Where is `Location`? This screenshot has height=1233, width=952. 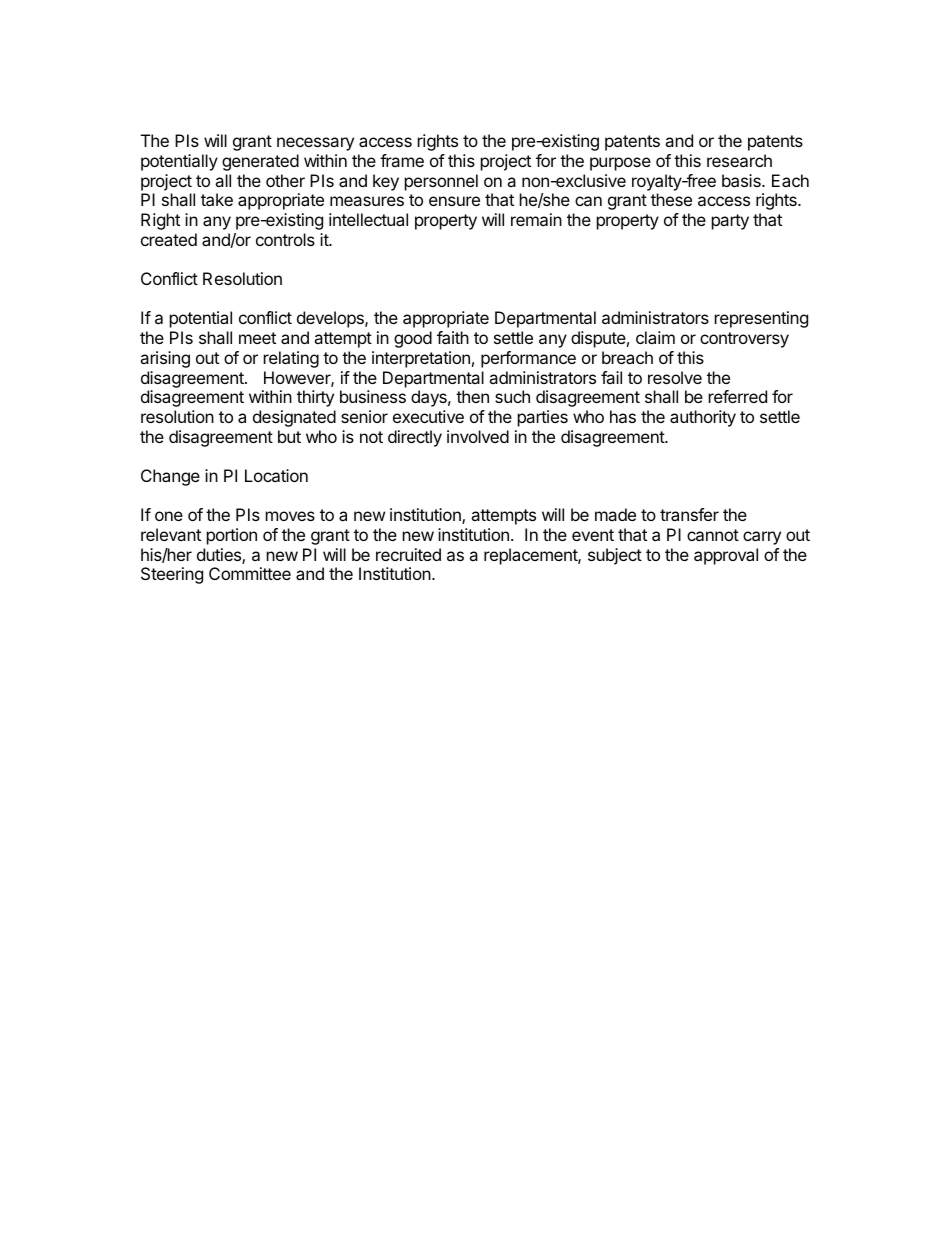 Location is located at coordinates (276, 475).
